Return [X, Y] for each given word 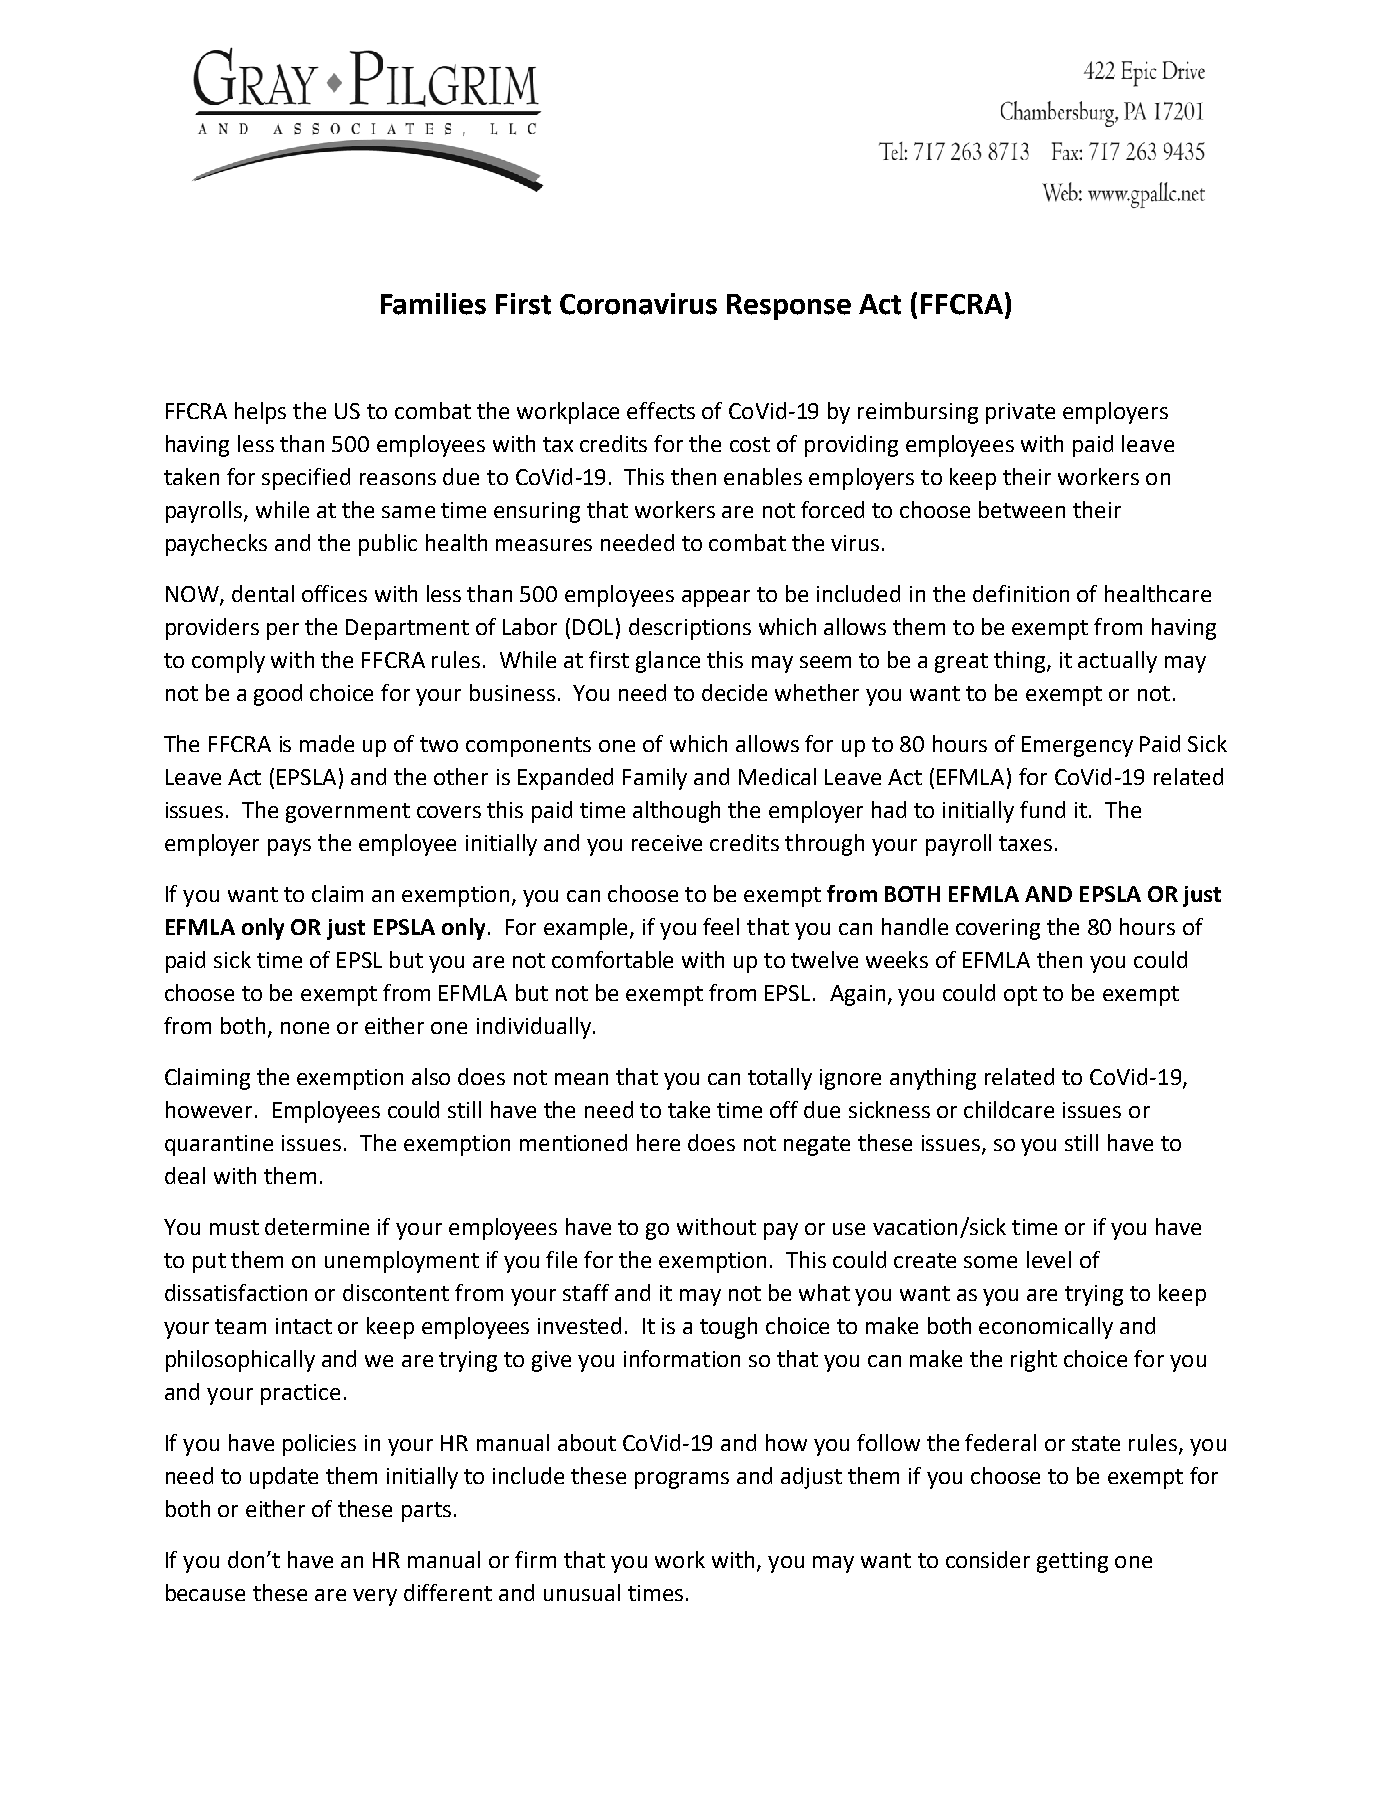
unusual [582, 1592]
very [375, 1597]
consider [988, 1559]
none [305, 1028]
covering [998, 929]
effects [661, 410]
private [1020, 413]
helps [260, 413]
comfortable [612, 959]
